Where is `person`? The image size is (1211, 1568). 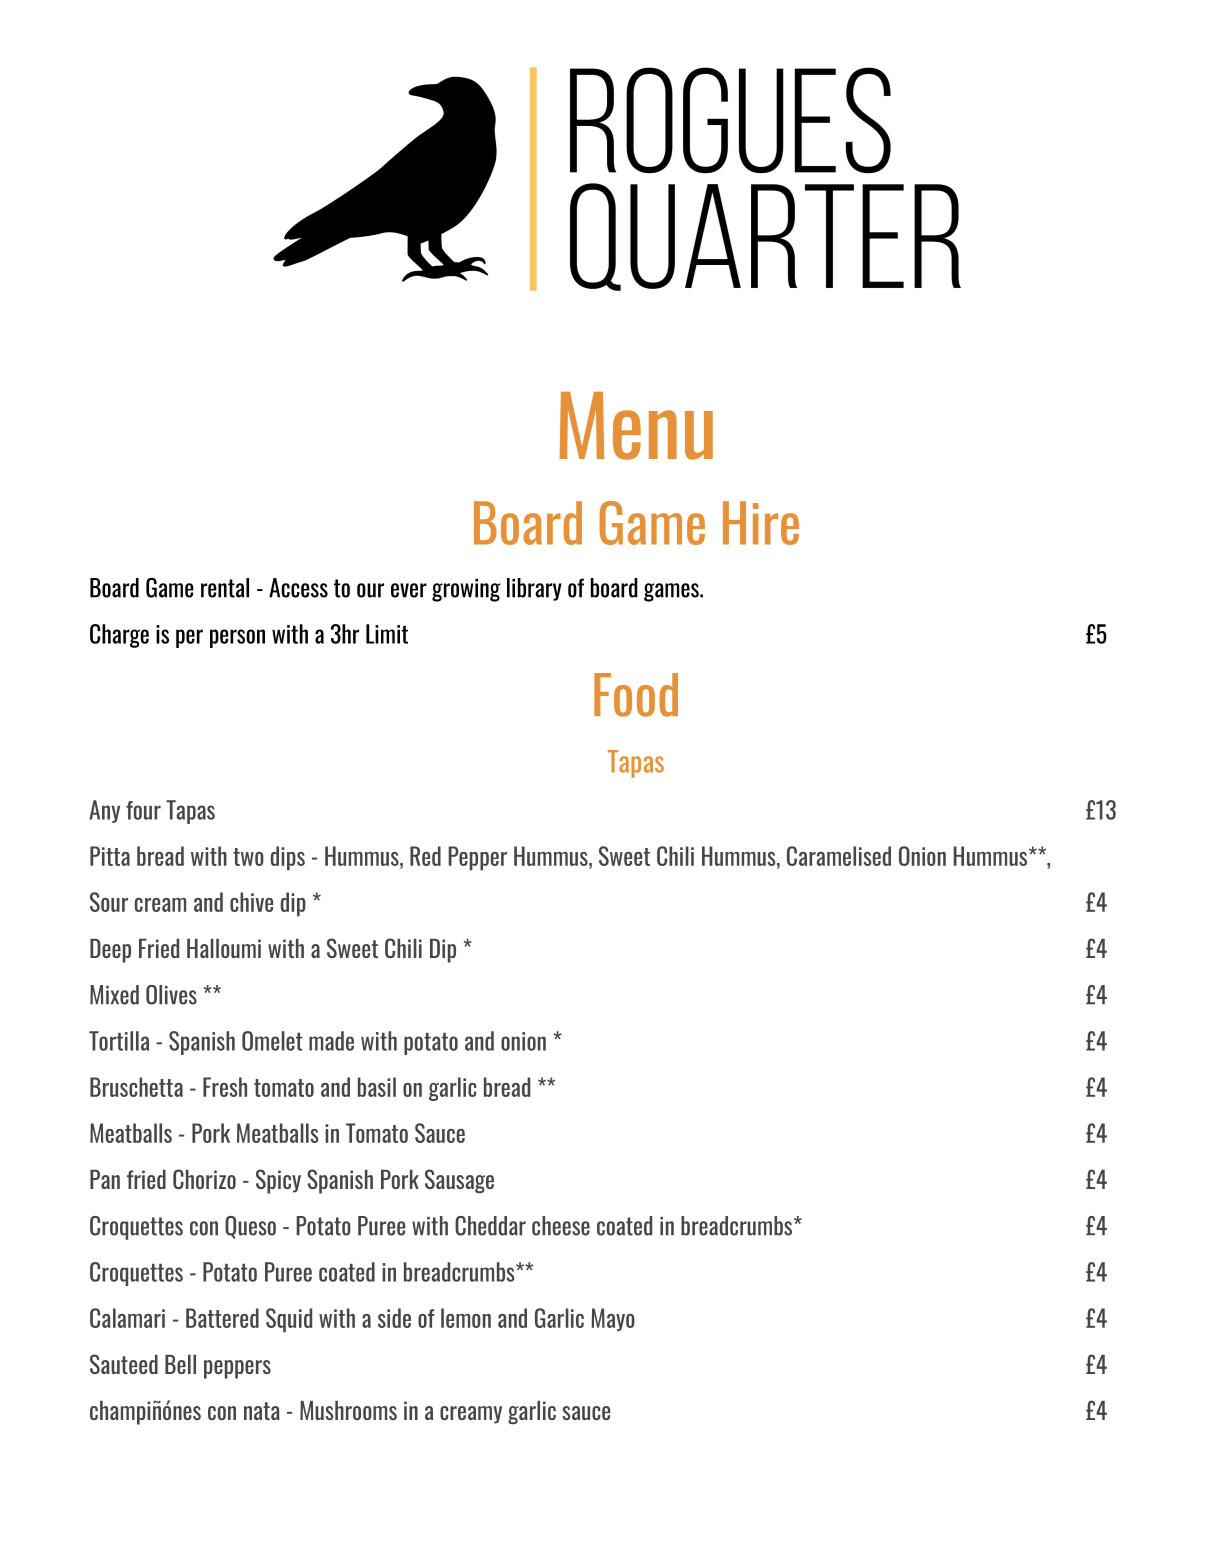
person is located at coordinates (237, 638).
